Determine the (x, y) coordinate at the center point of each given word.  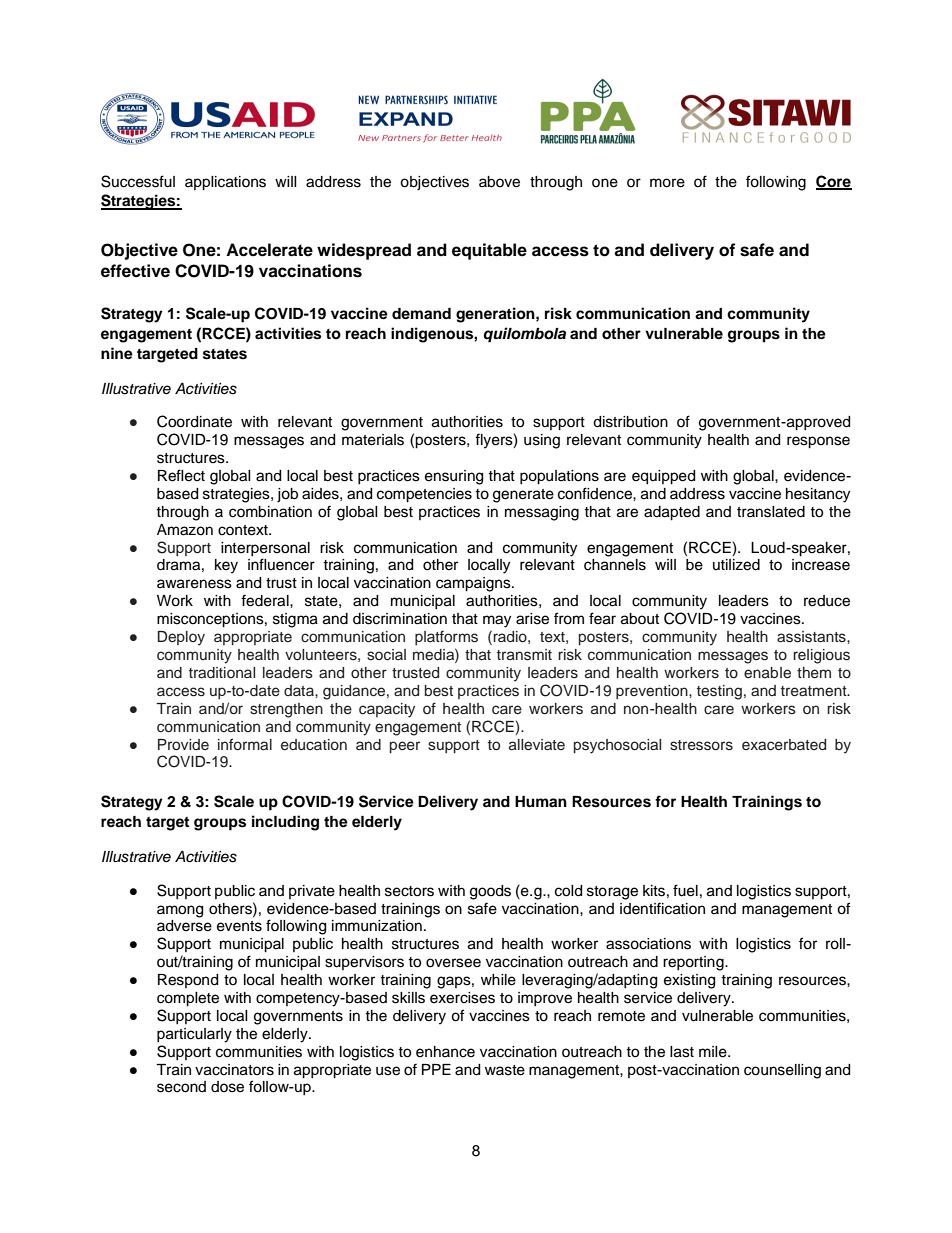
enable (767, 672)
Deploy (181, 638)
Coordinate (194, 421)
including (285, 823)
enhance (445, 1052)
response (818, 442)
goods (490, 892)
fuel (685, 890)
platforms (446, 637)
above (499, 182)
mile (714, 1052)
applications (225, 183)
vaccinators (234, 1070)
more (667, 183)
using (542, 441)
